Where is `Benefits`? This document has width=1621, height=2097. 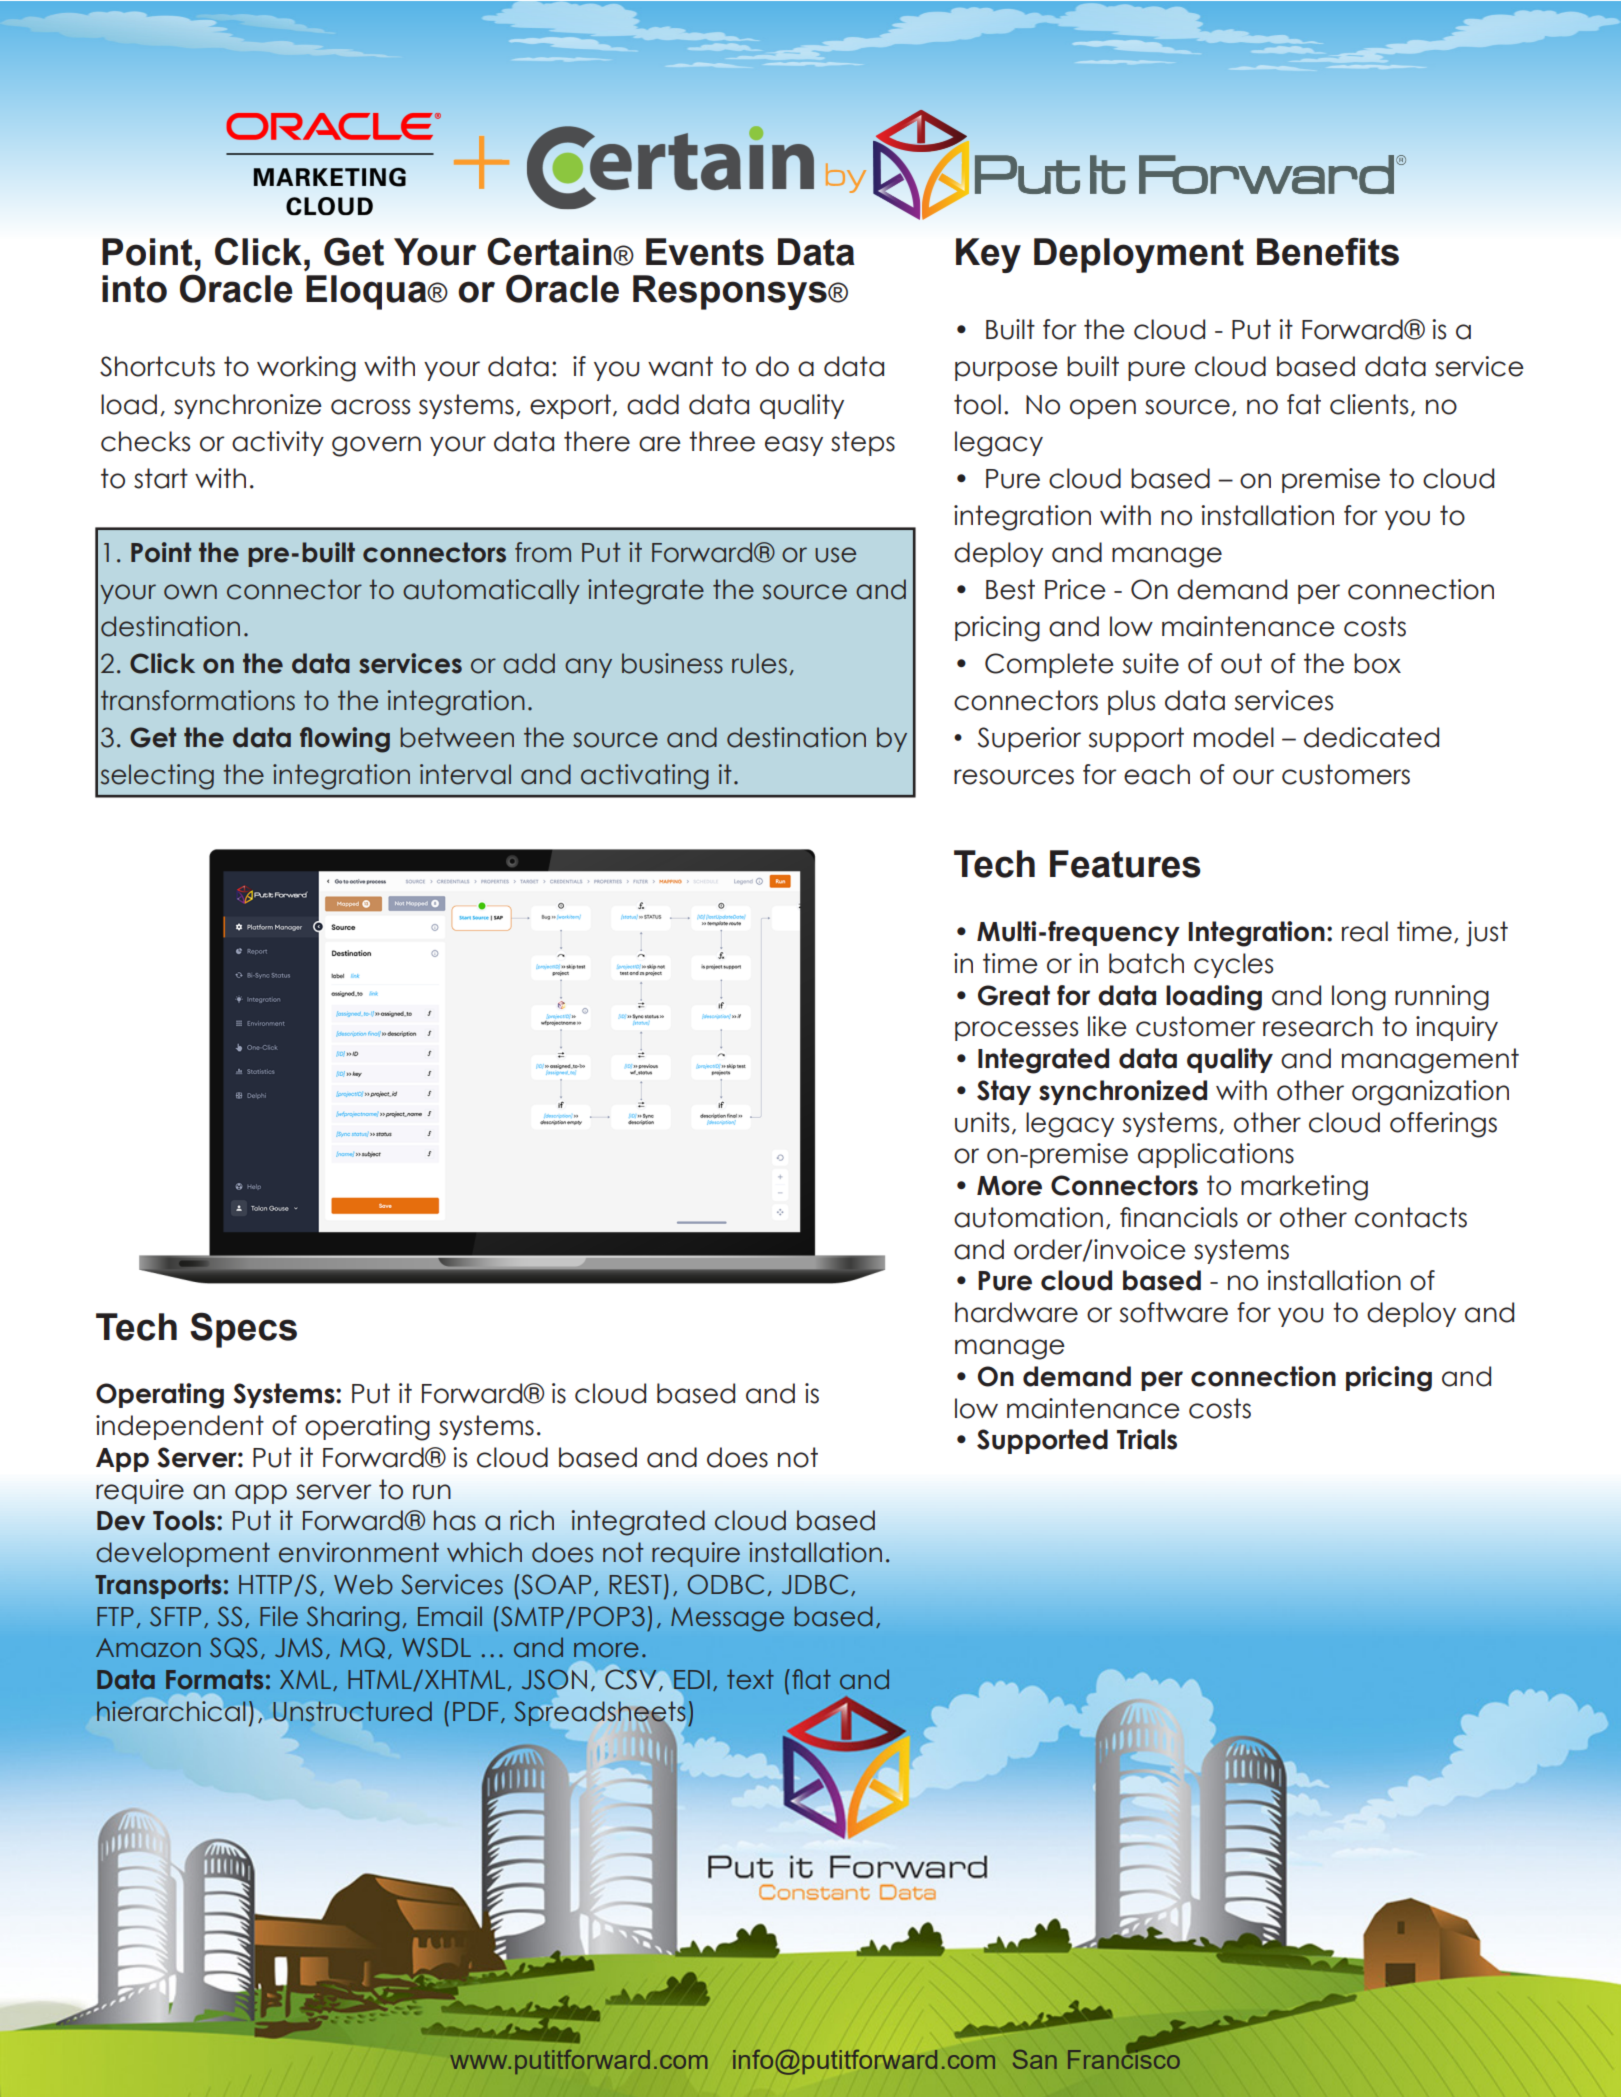
Benefits is located at coordinates (1328, 251).
